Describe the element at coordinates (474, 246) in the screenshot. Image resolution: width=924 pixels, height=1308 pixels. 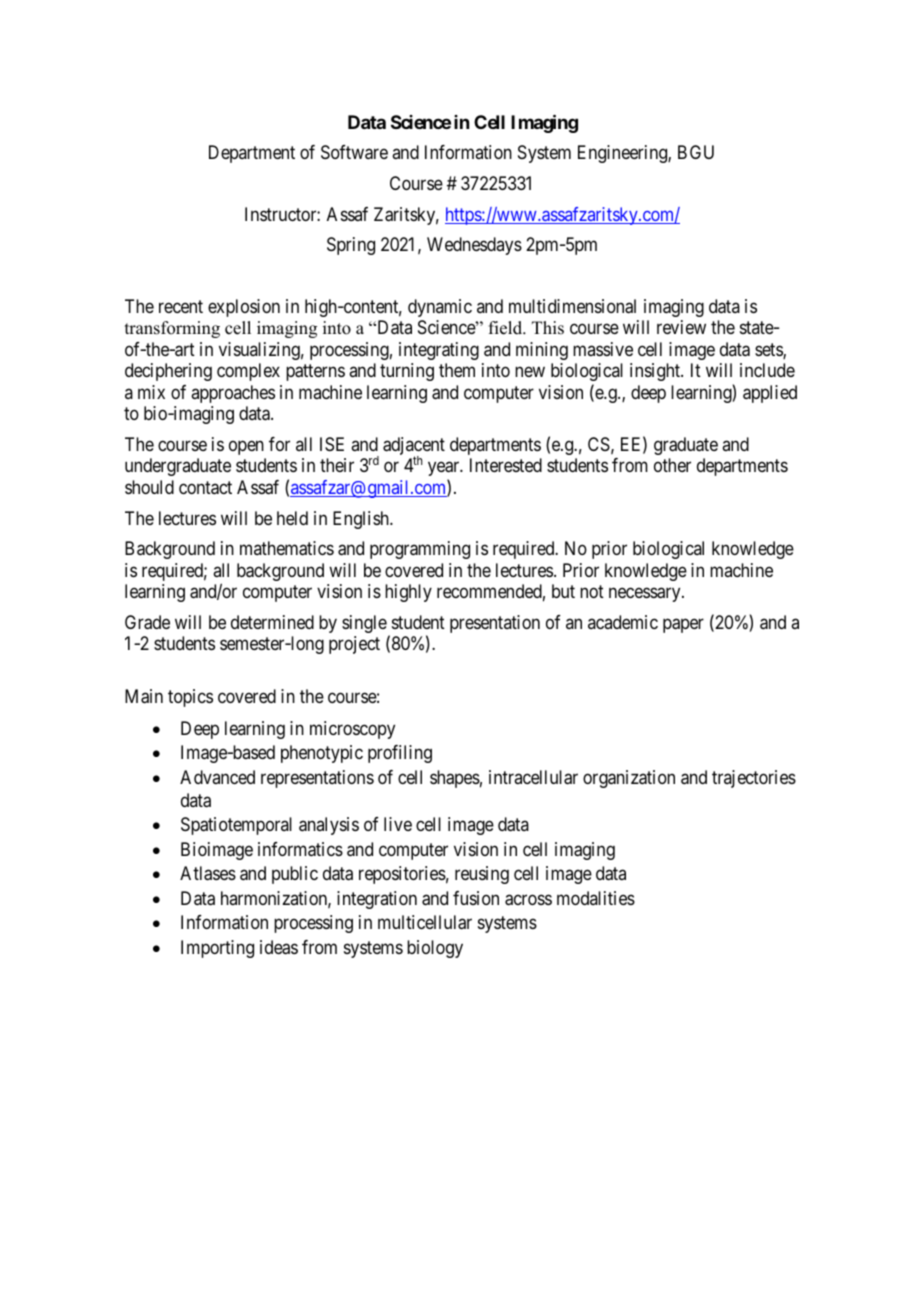
I see `Wednesdays` at that location.
